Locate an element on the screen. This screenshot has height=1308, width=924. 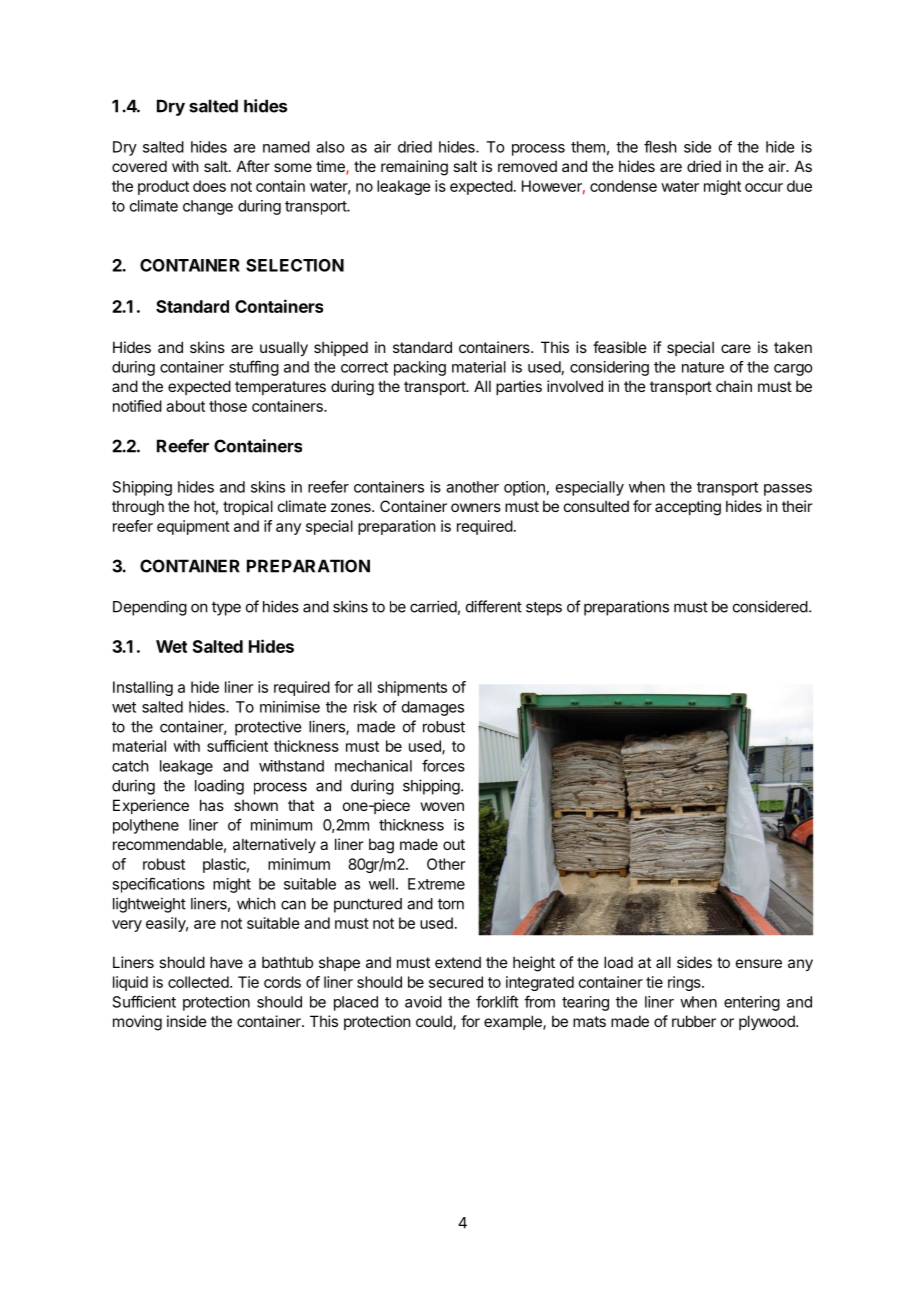
entering is located at coordinates (752, 1003).
